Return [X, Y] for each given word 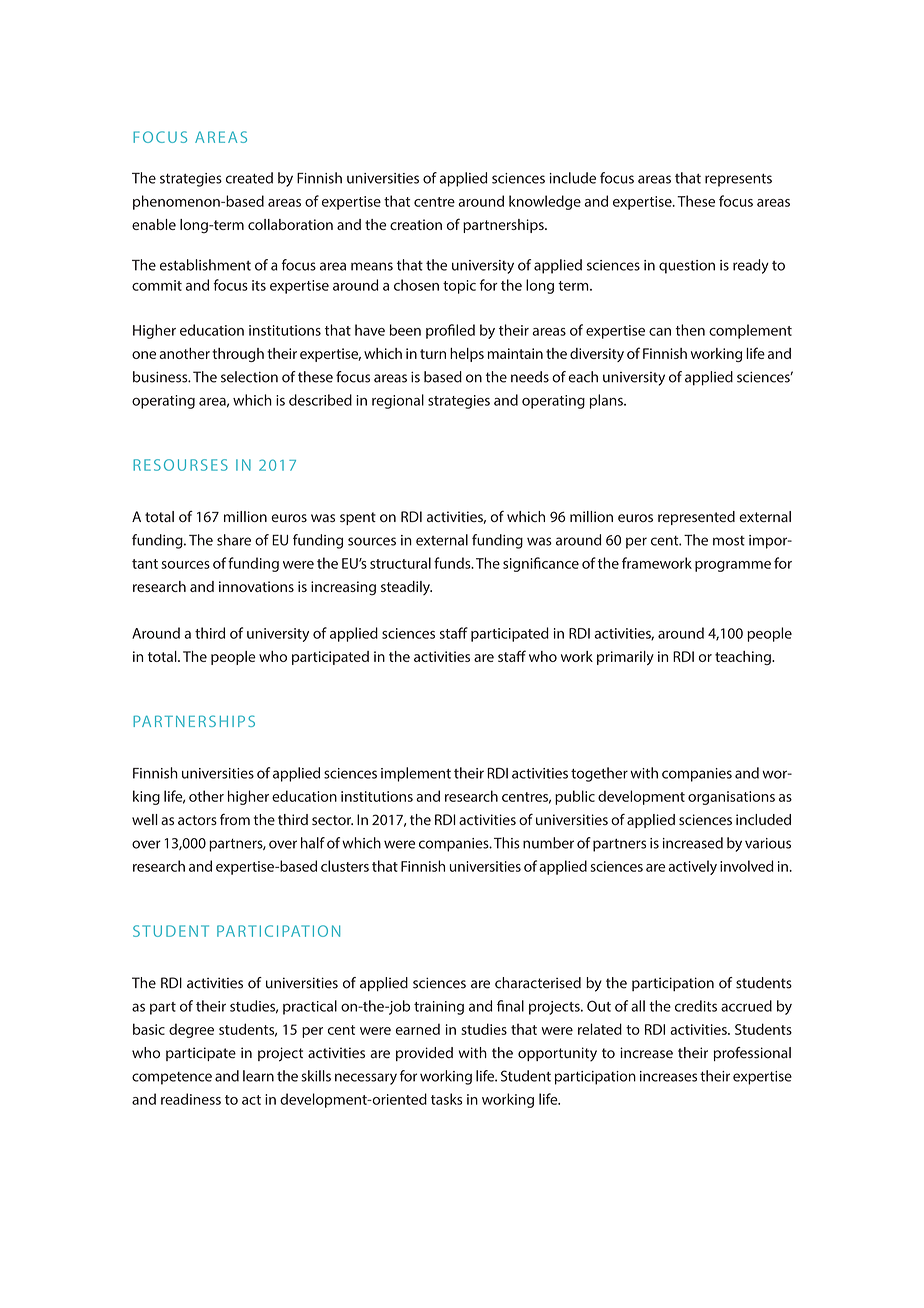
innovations [256, 586]
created [249, 178]
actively [693, 867]
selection [249, 377]
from [235, 819]
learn [258, 1076]
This [507, 843]
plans [607, 401]
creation [416, 224]
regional [398, 401]
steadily [406, 588]
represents [738, 180]
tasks [446, 1099]
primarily [625, 658]
